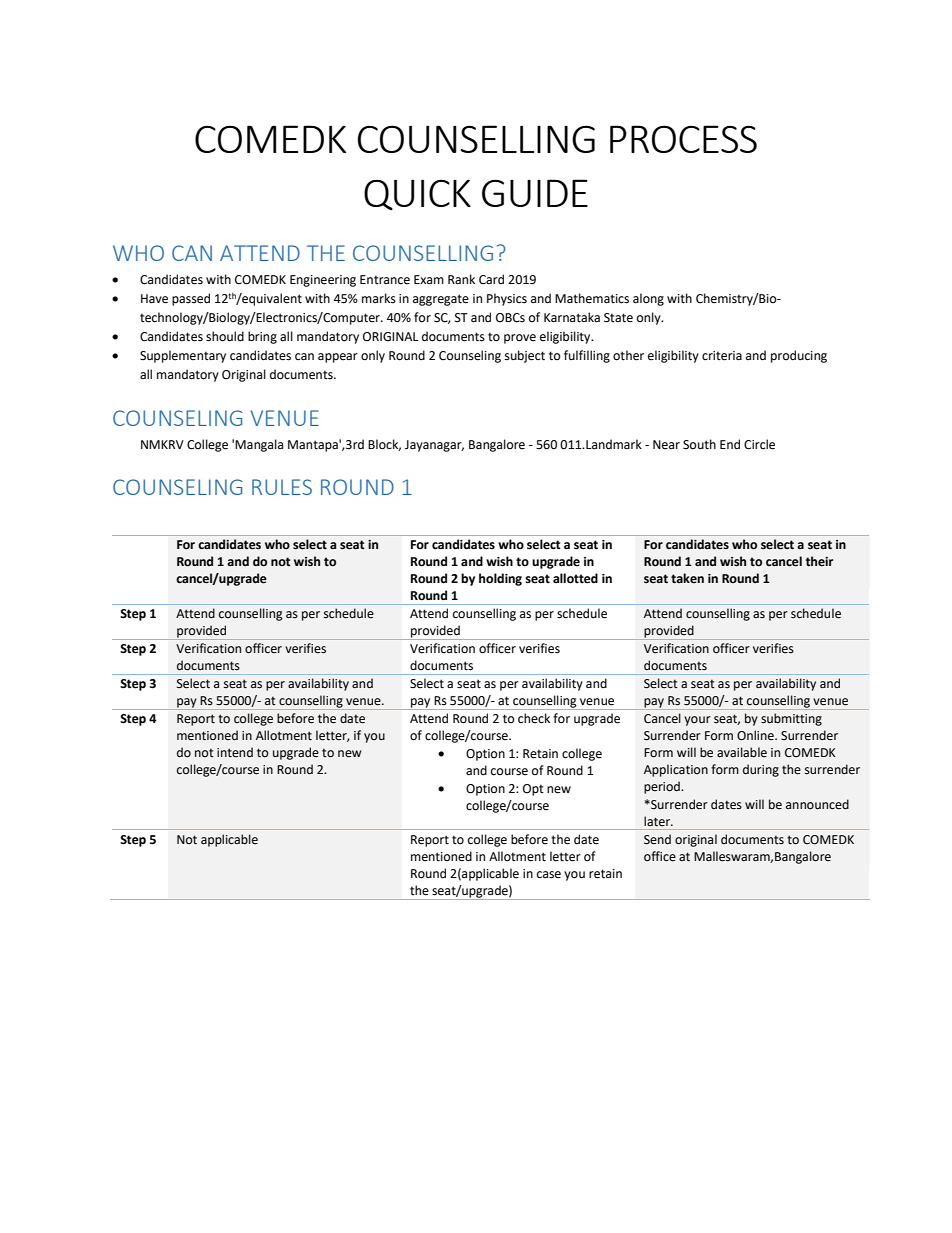 Image resolution: width=952 pixels, height=1233 pixels. What do you see at coordinates (535, 193) in the screenshot?
I see `GUIDE` at bounding box center [535, 193].
